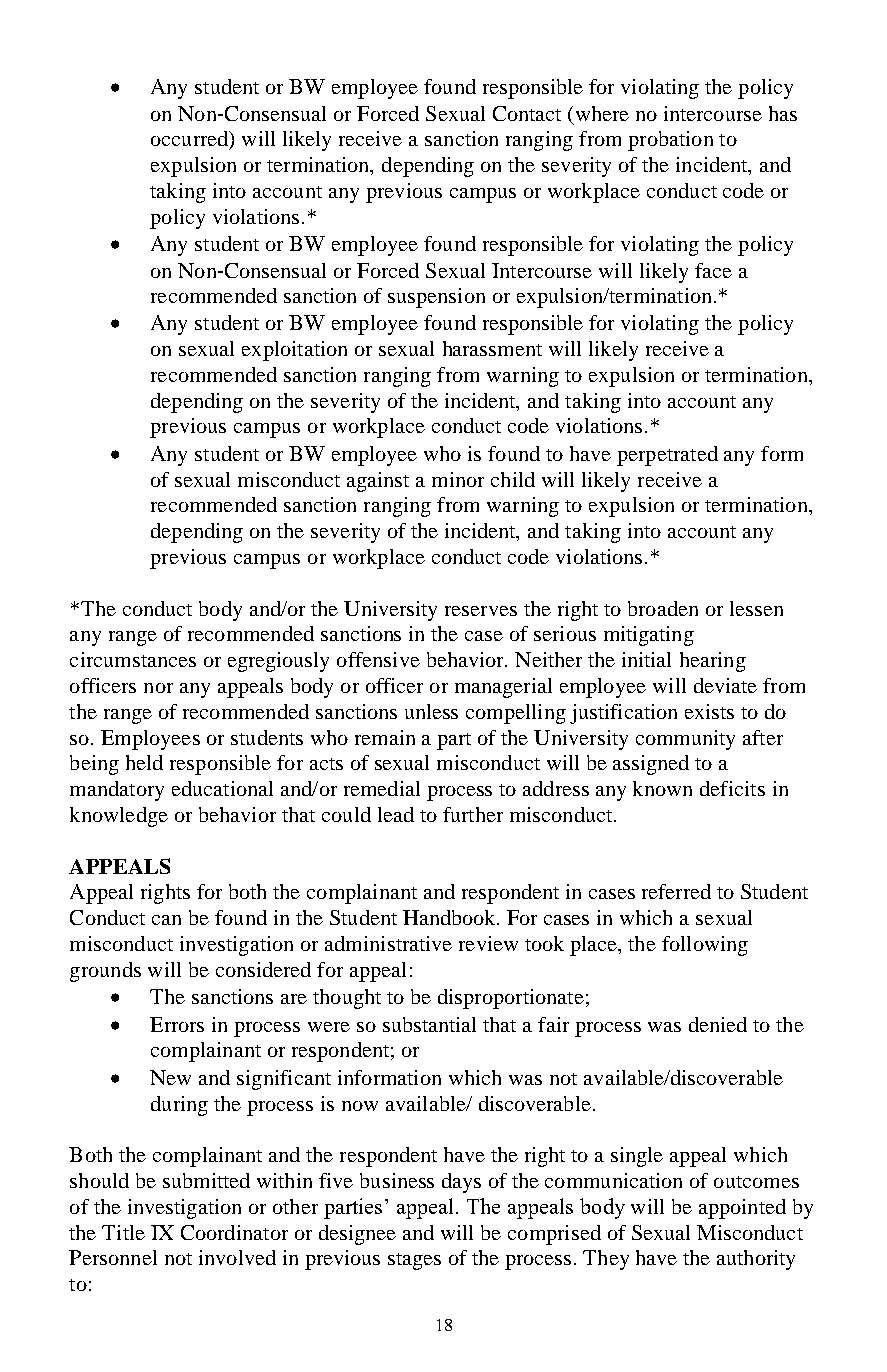 The image size is (887, 1372). What do you see at coordinates (725, 685) in the screenshot?
I see `deviate` at bounding box center [725, 685].
